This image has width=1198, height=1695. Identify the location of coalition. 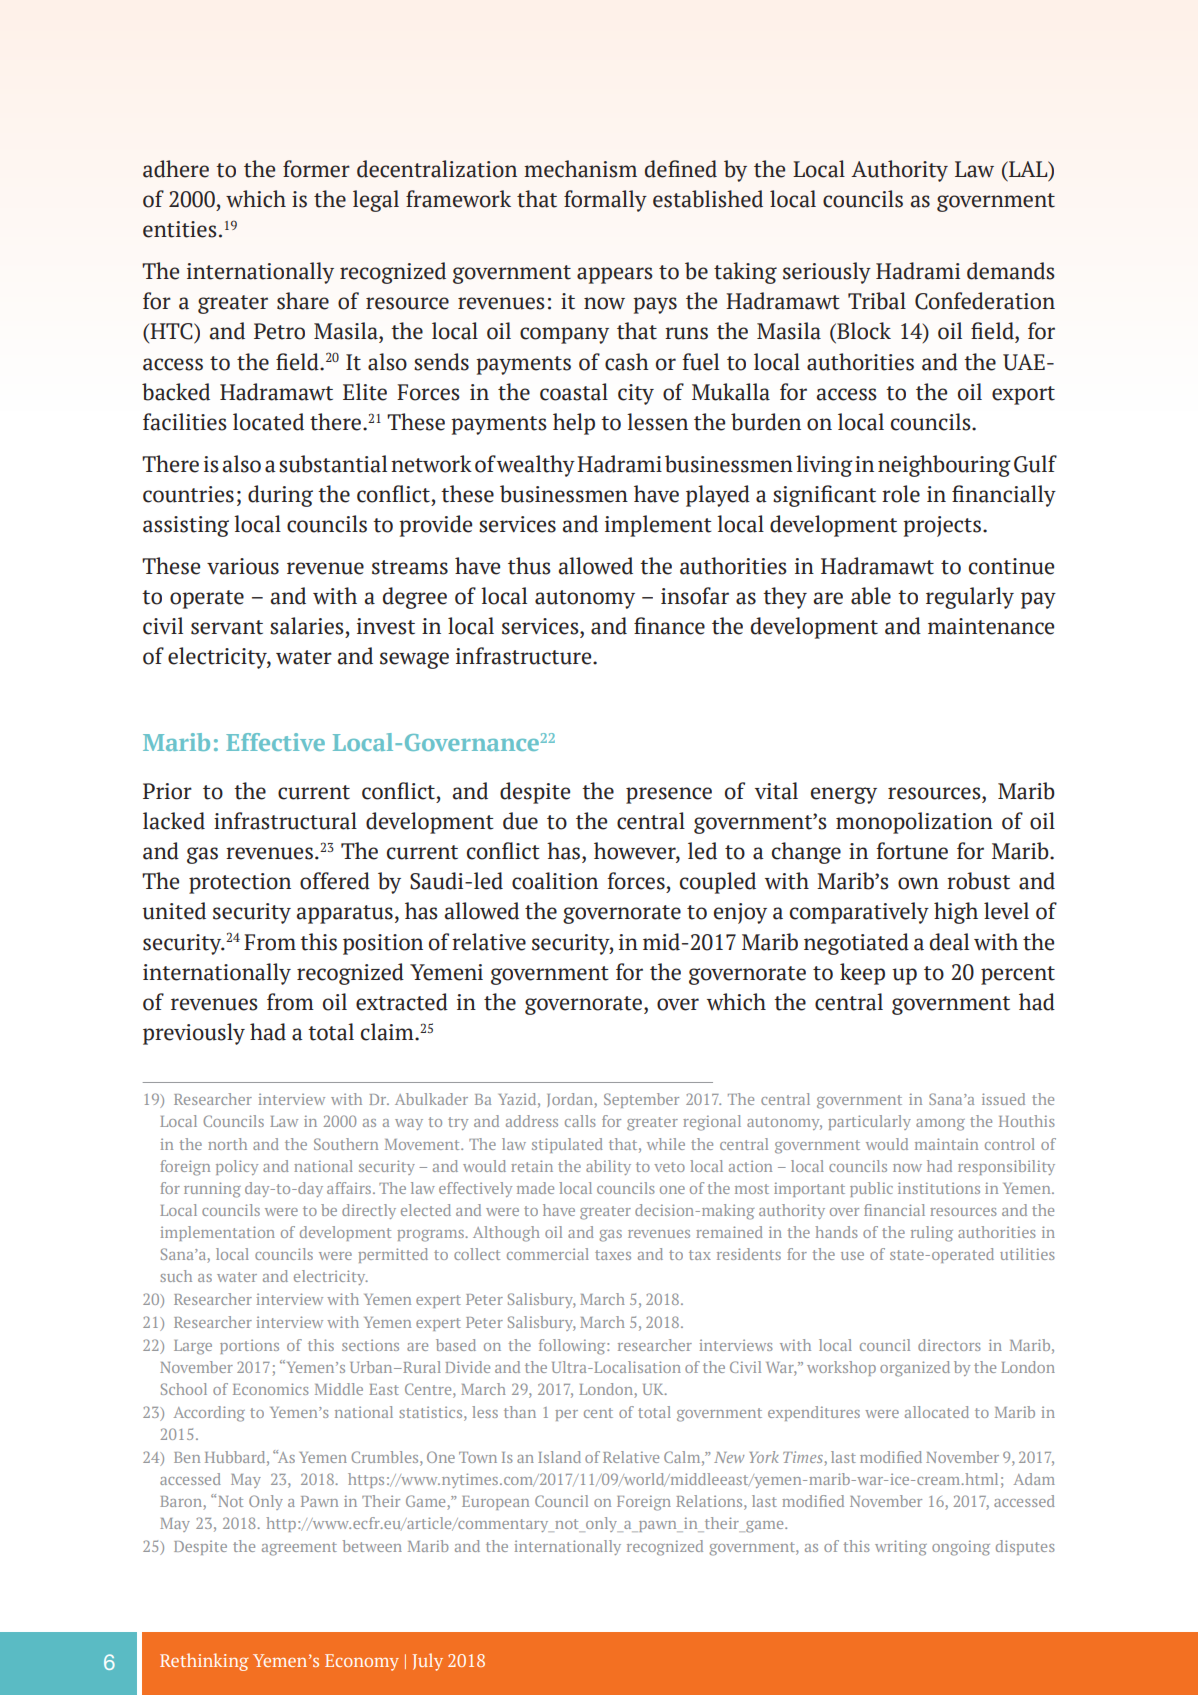
(555, 881).
